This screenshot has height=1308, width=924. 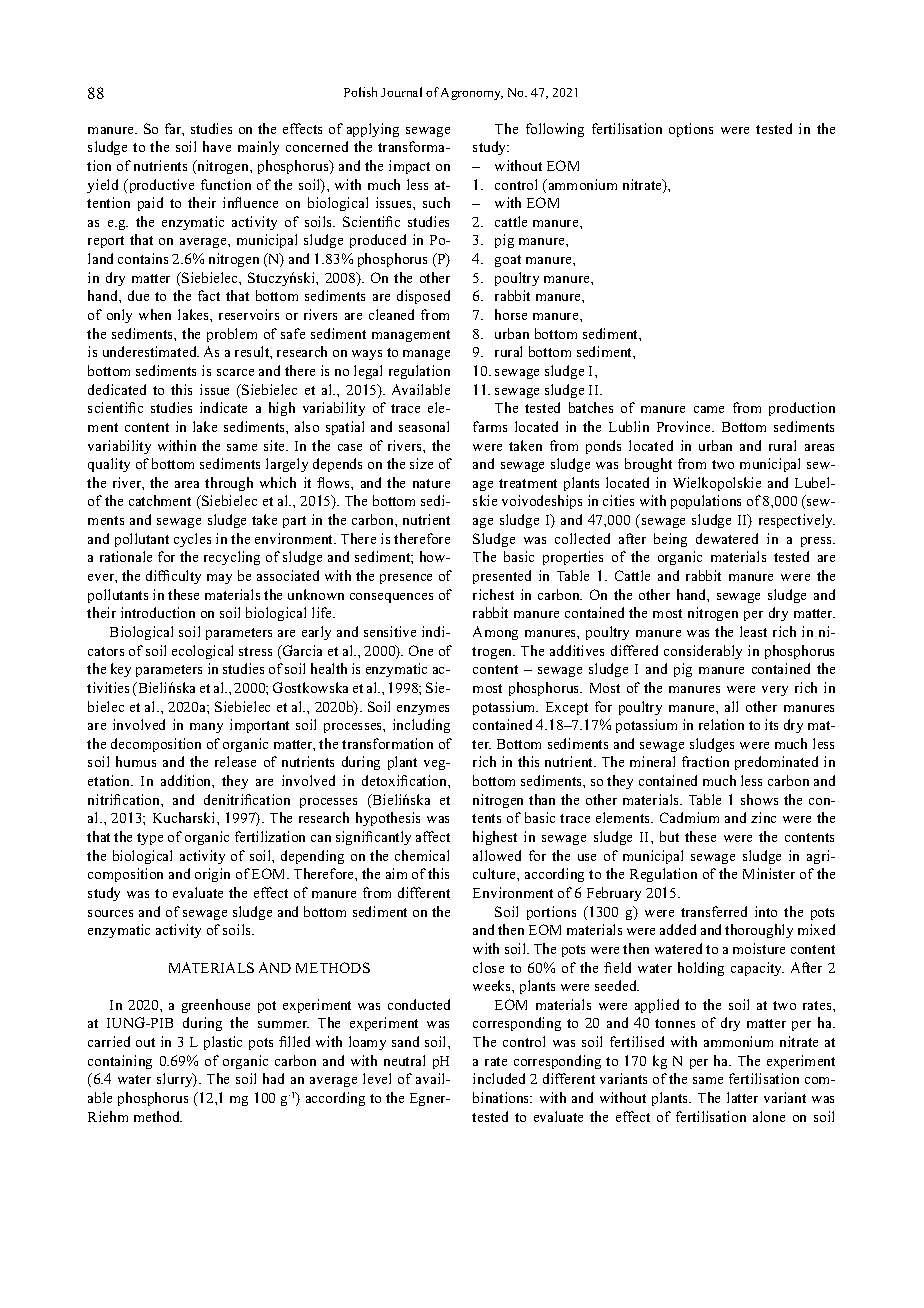 What do you see at coordinates (217, 146) in the screenshot?
I see `have` at bounding box center [217, 146].
